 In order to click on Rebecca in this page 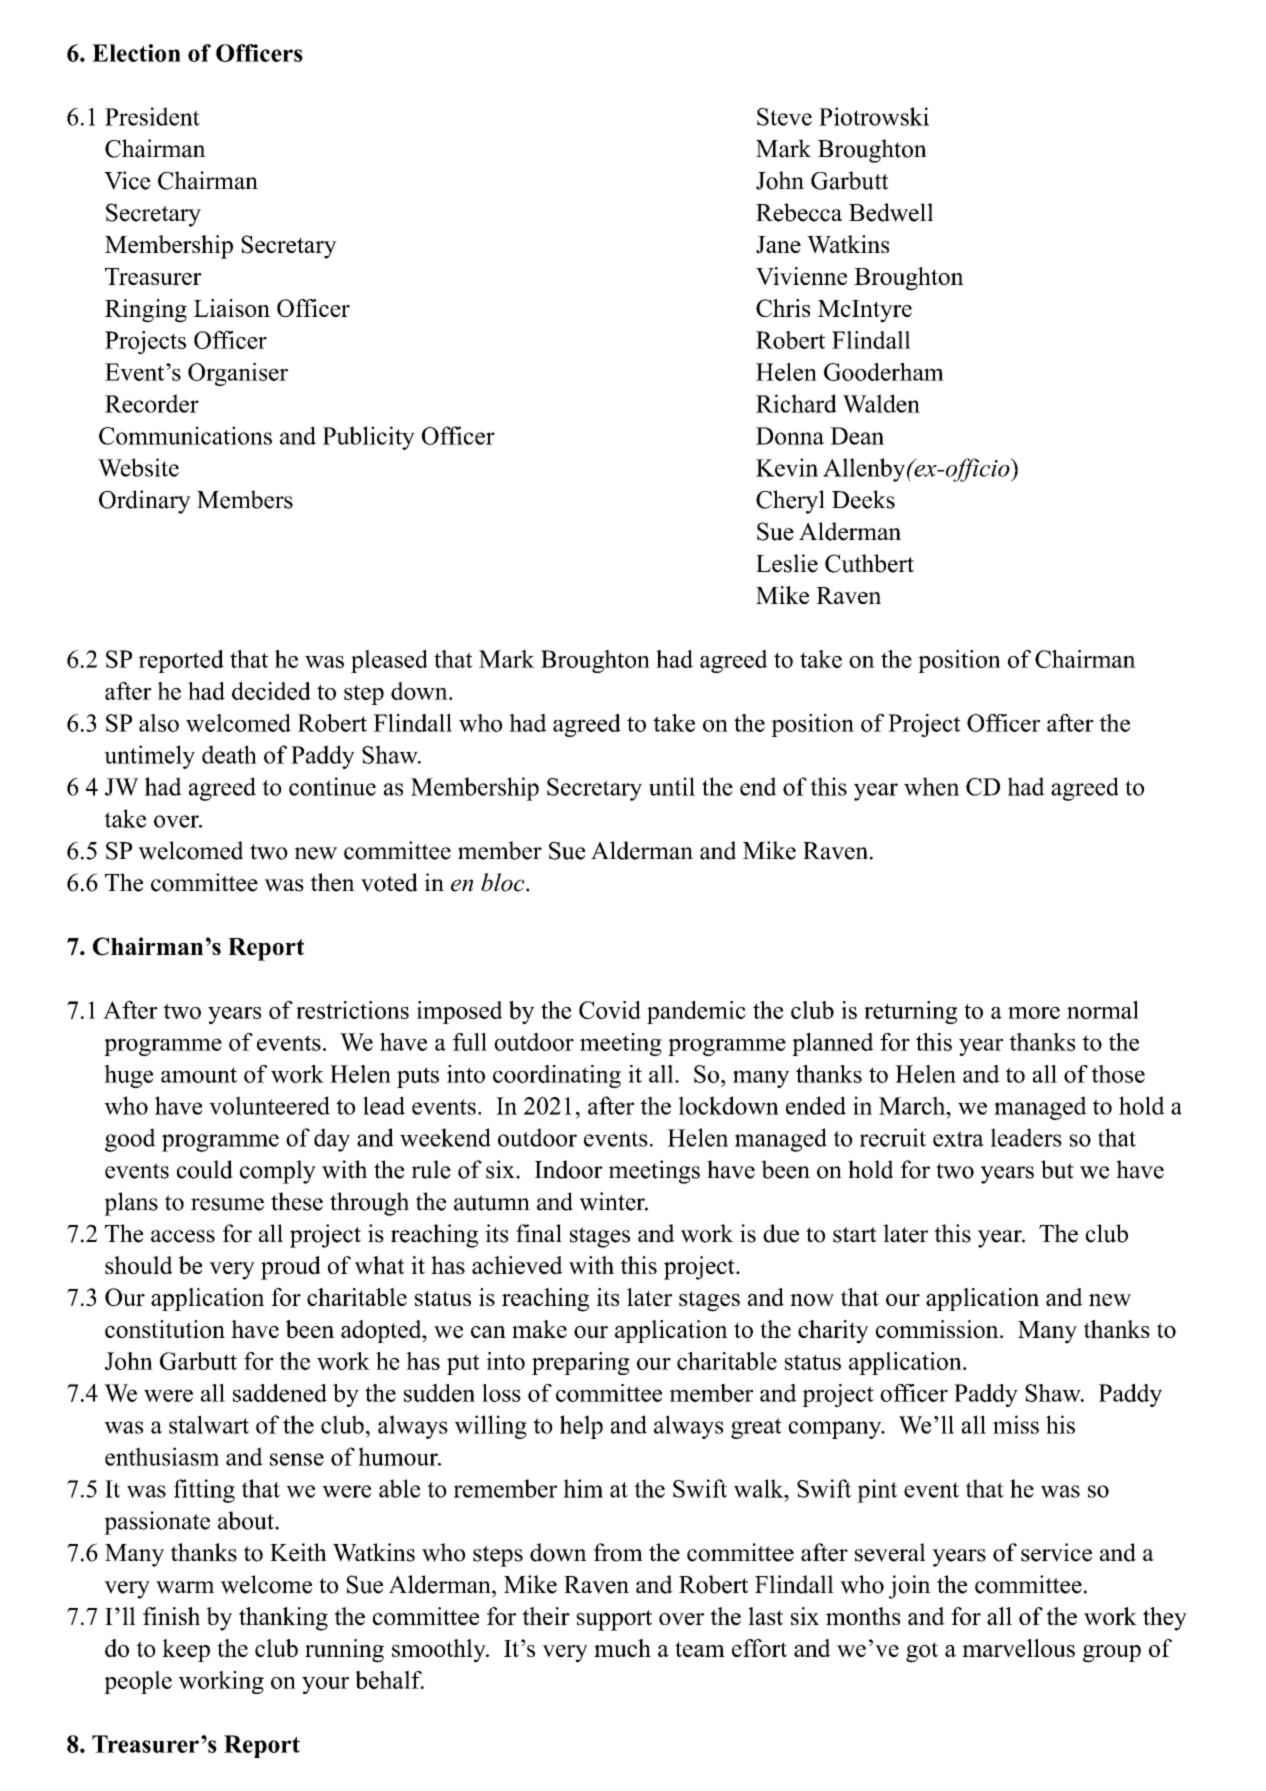, I will do `click(799, 212)`.
